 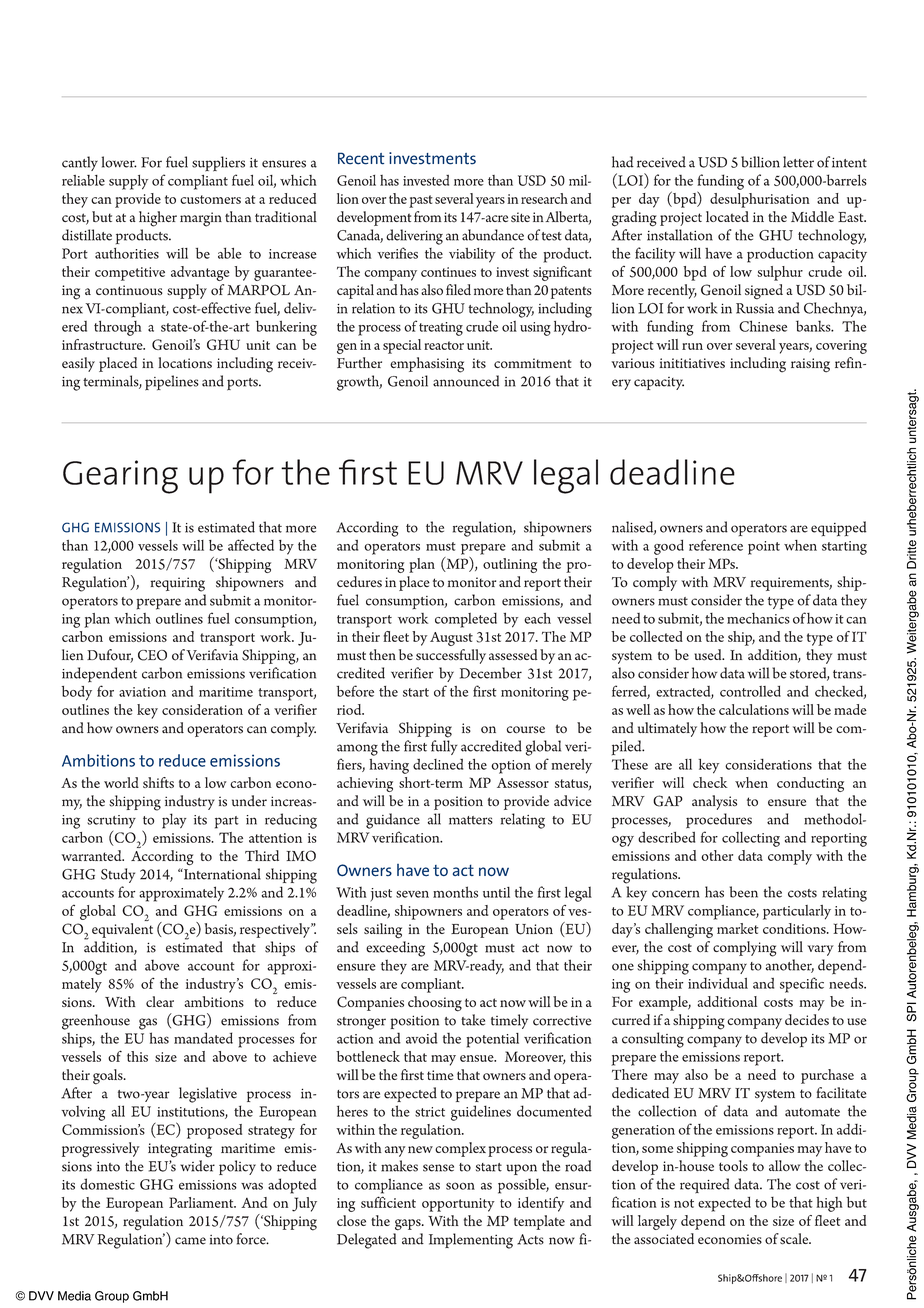 I want to click on located, so click(x=727, y=216).
